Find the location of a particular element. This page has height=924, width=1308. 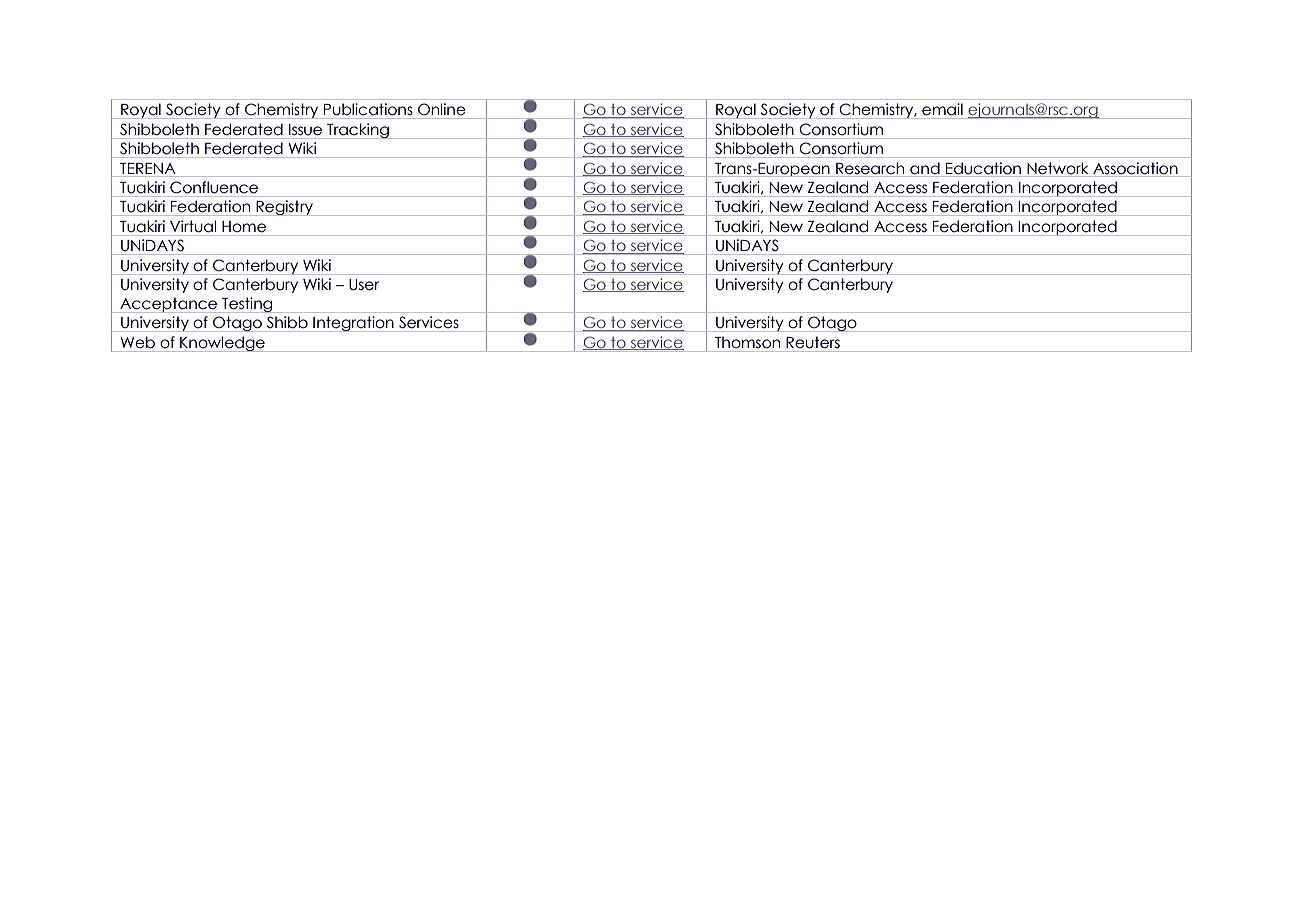

Online is located at coordinates (441, 109).
